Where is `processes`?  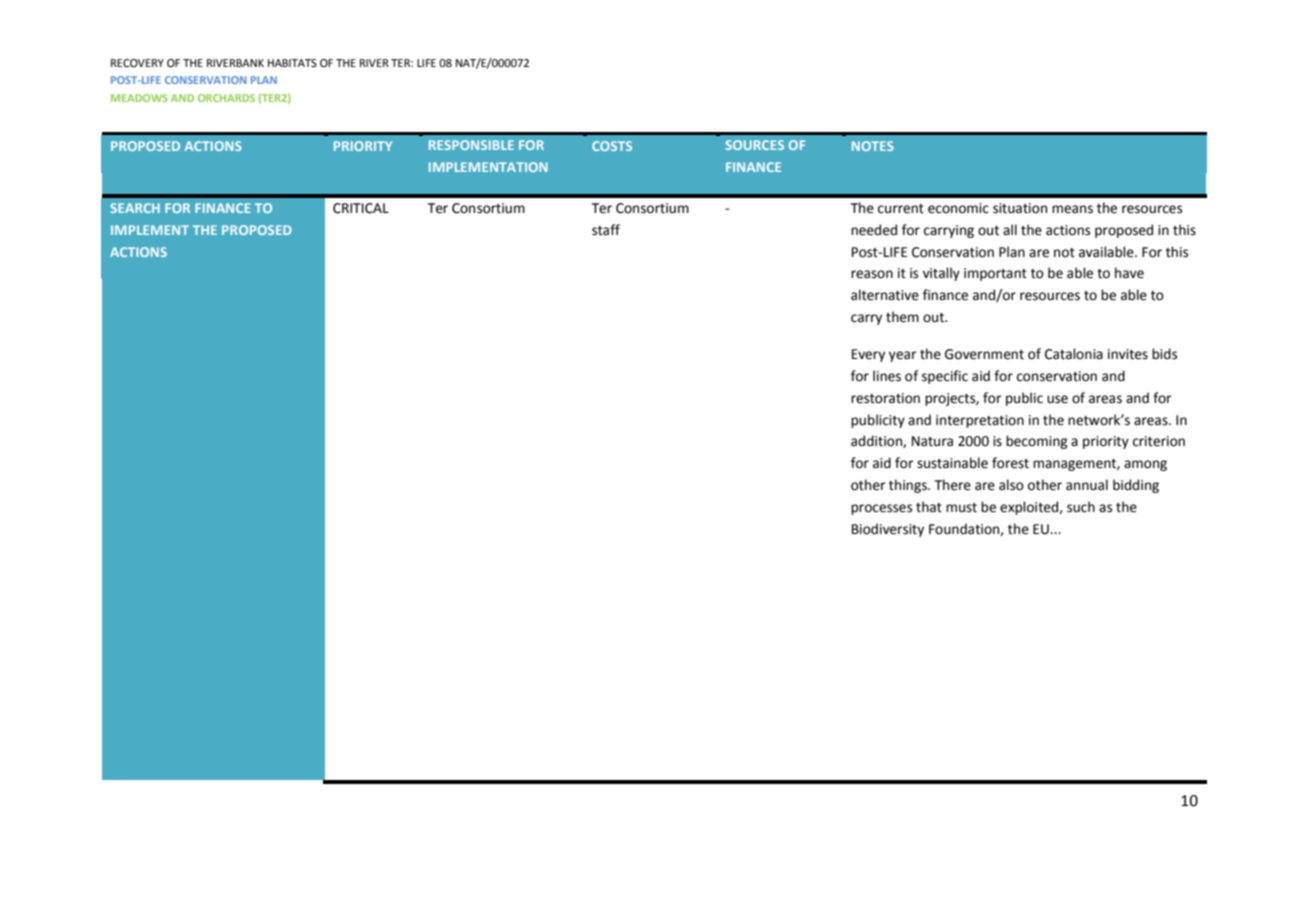
processes is located at coordinates (881, 509).
